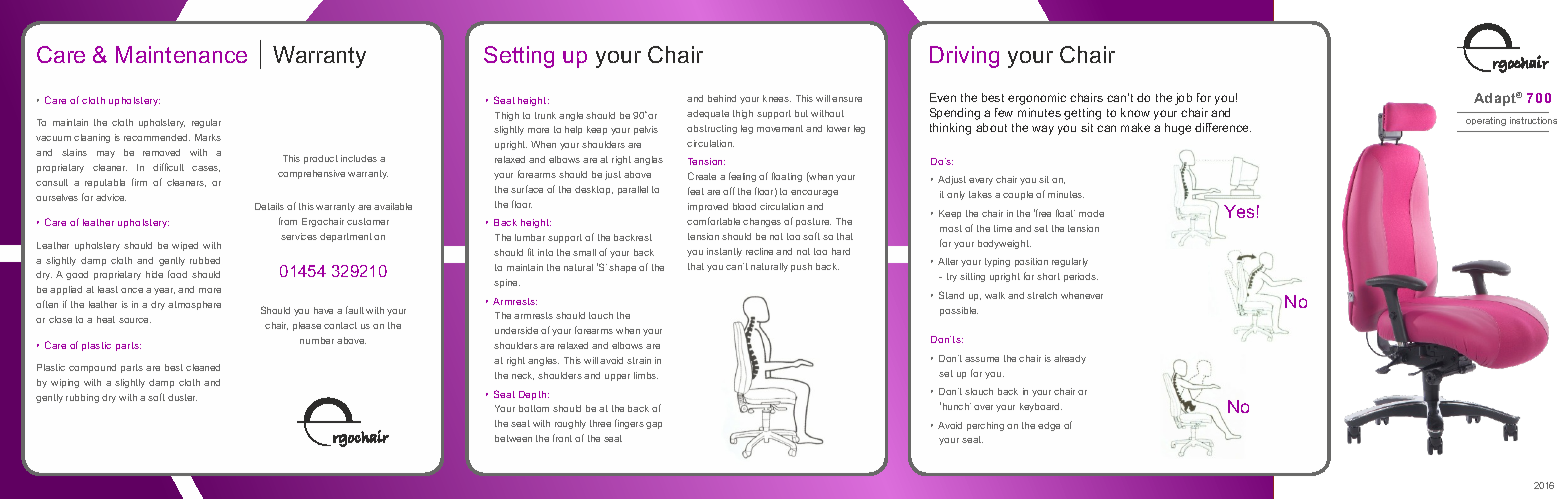 This screenshot has width=1568, height=499. Describe the element at coordinates (1223, 127) in the screenshot. I see `difference` at that location.
